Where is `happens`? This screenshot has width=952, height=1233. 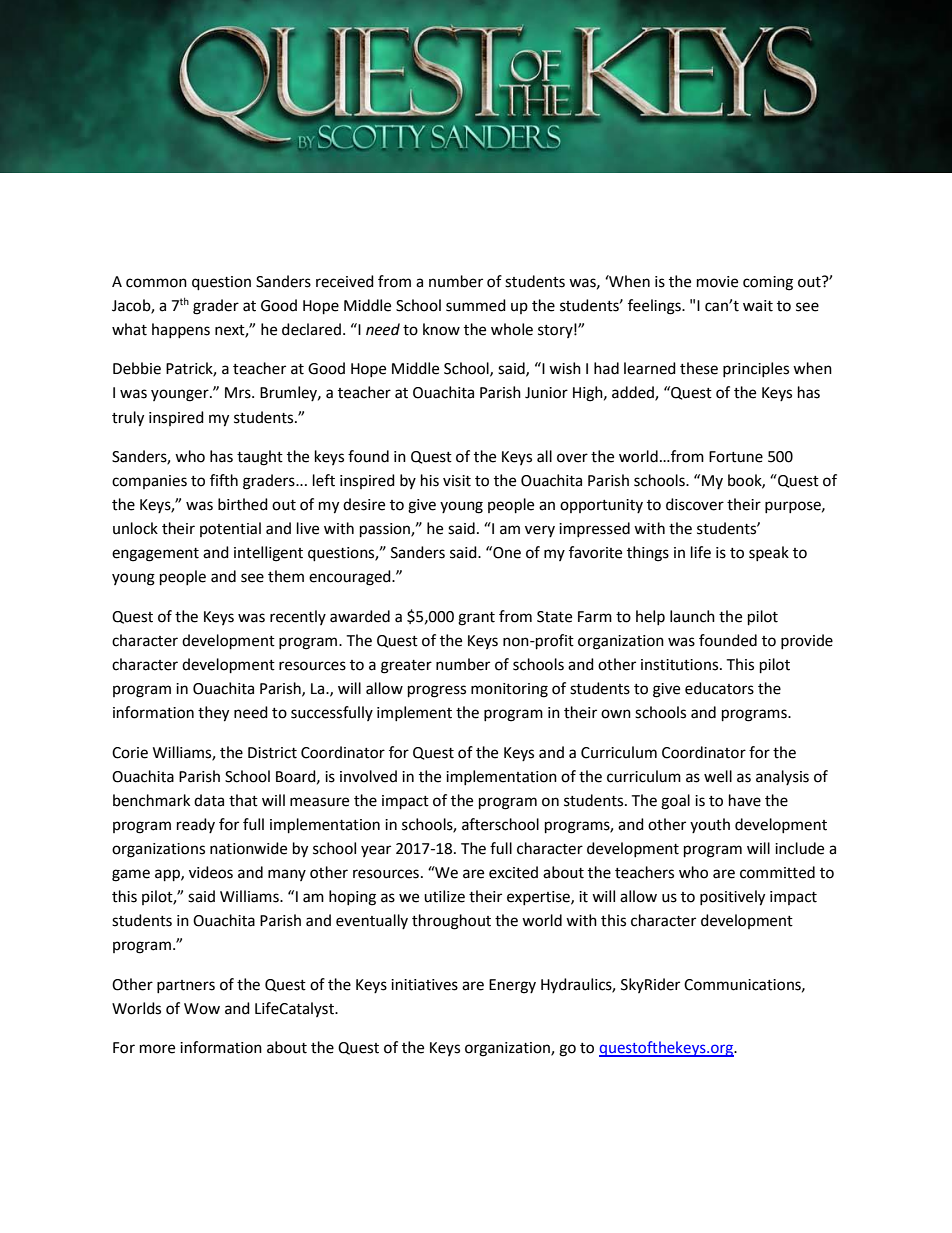 happens is located at coordinates (181, 330).
